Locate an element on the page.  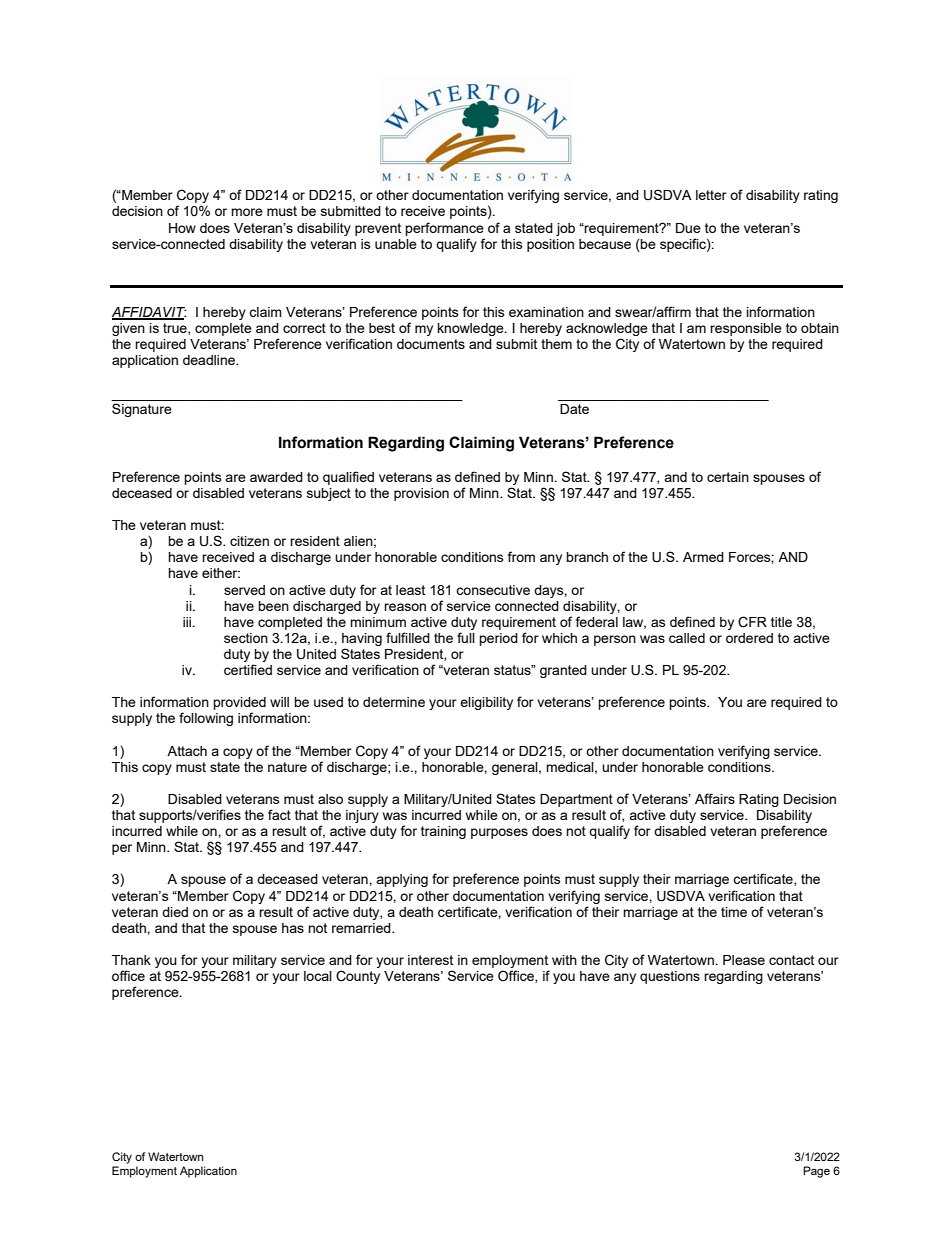
Affairs is located at coordinates (715, 798).
